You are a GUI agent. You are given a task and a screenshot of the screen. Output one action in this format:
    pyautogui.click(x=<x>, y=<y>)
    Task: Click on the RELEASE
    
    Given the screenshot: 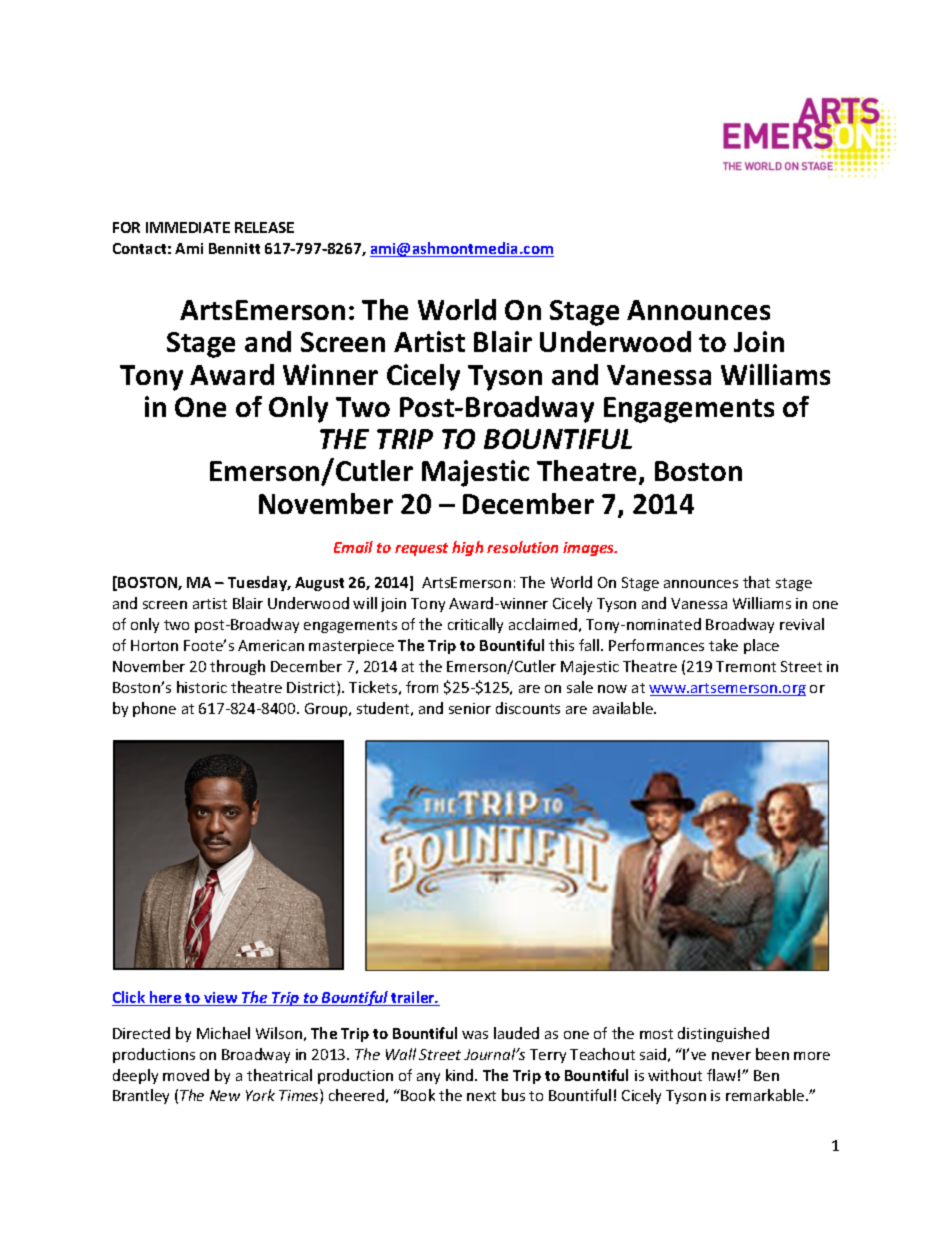 What is the action you would take?
    pyautogui.click(x=264, y=227)
